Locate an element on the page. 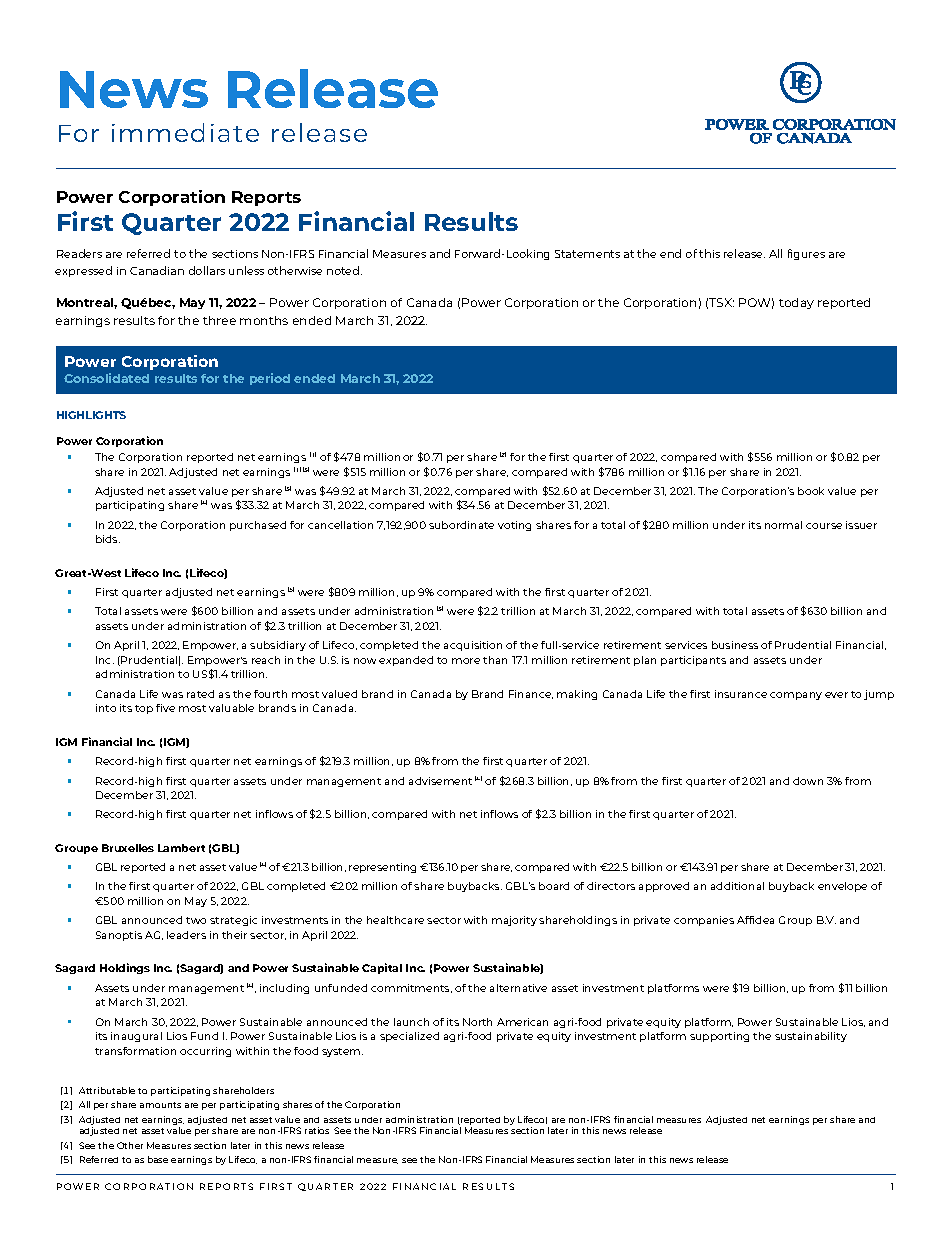 Image resolution: width=952 pixels, height=1233 pixels. immediate is located at coordinates (185, 132).
